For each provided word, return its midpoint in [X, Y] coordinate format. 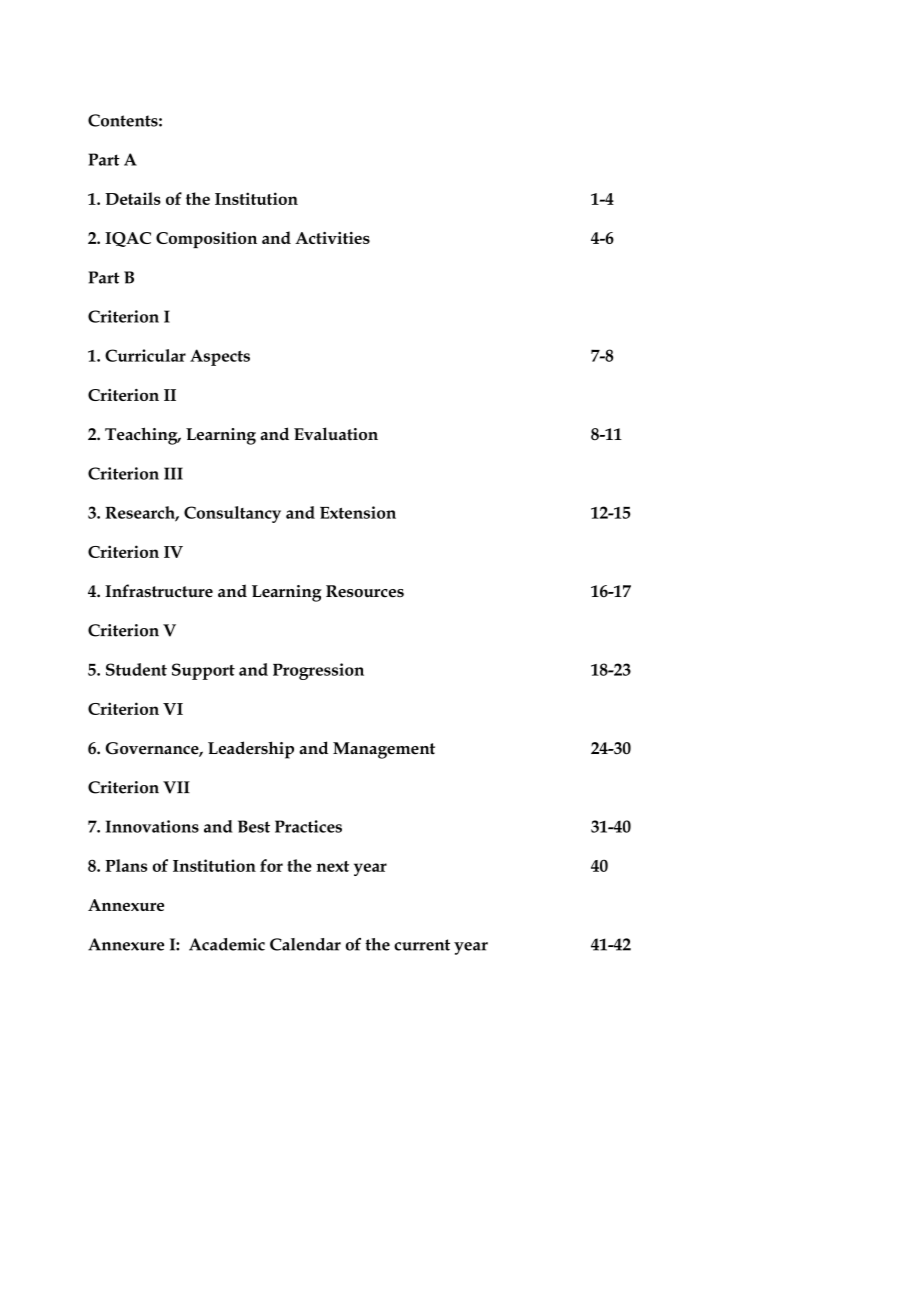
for [271, 865]
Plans [126, 865]
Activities [332, 238]
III [173, 473]
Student [136, 669]
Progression [318, 671]
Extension [358, 512]
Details [133, 198]
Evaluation [336, 434]
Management [384, 750]
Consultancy [232, 514]
